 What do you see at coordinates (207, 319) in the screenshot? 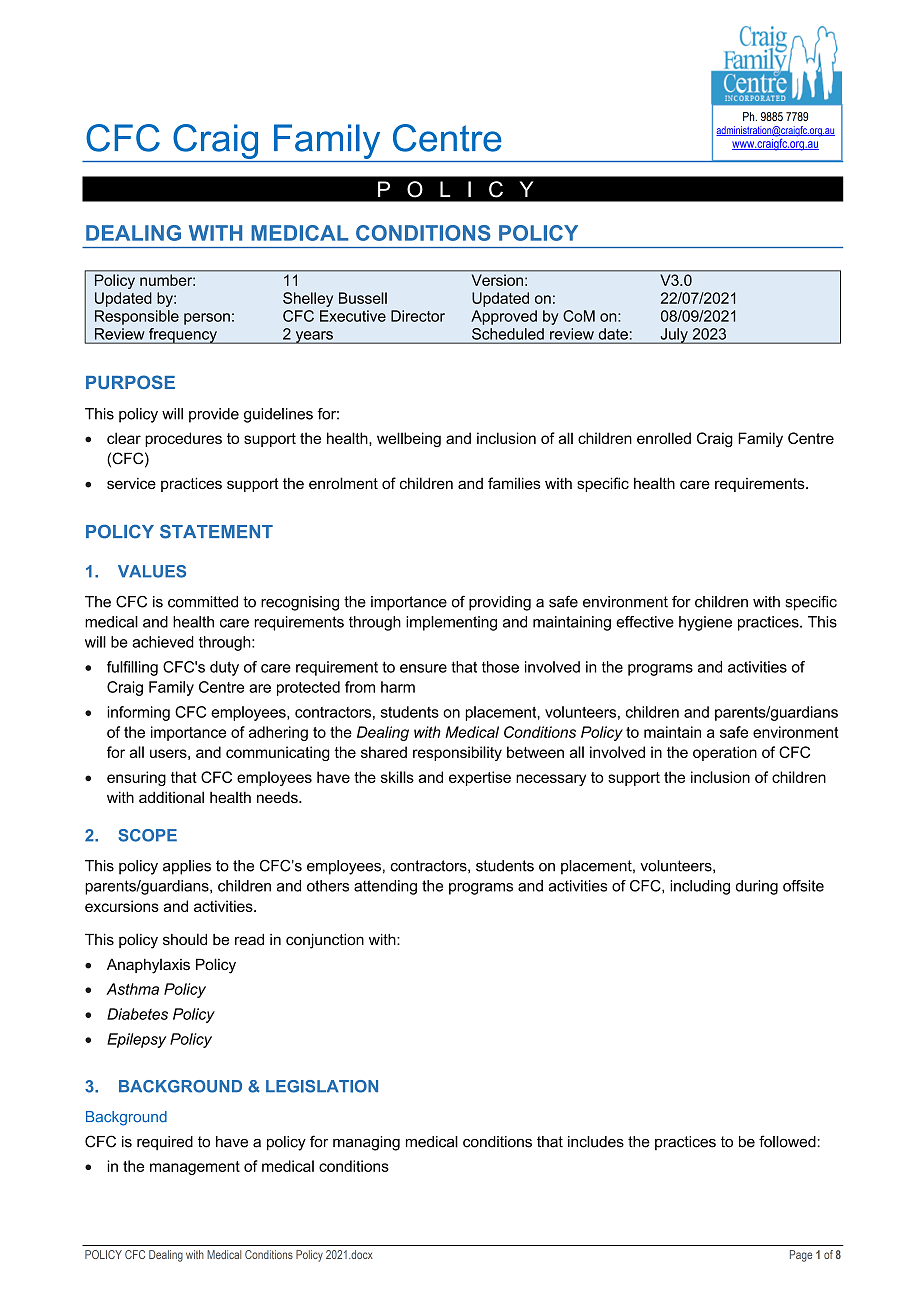
I see `person` at bounding box center [207, 319].
